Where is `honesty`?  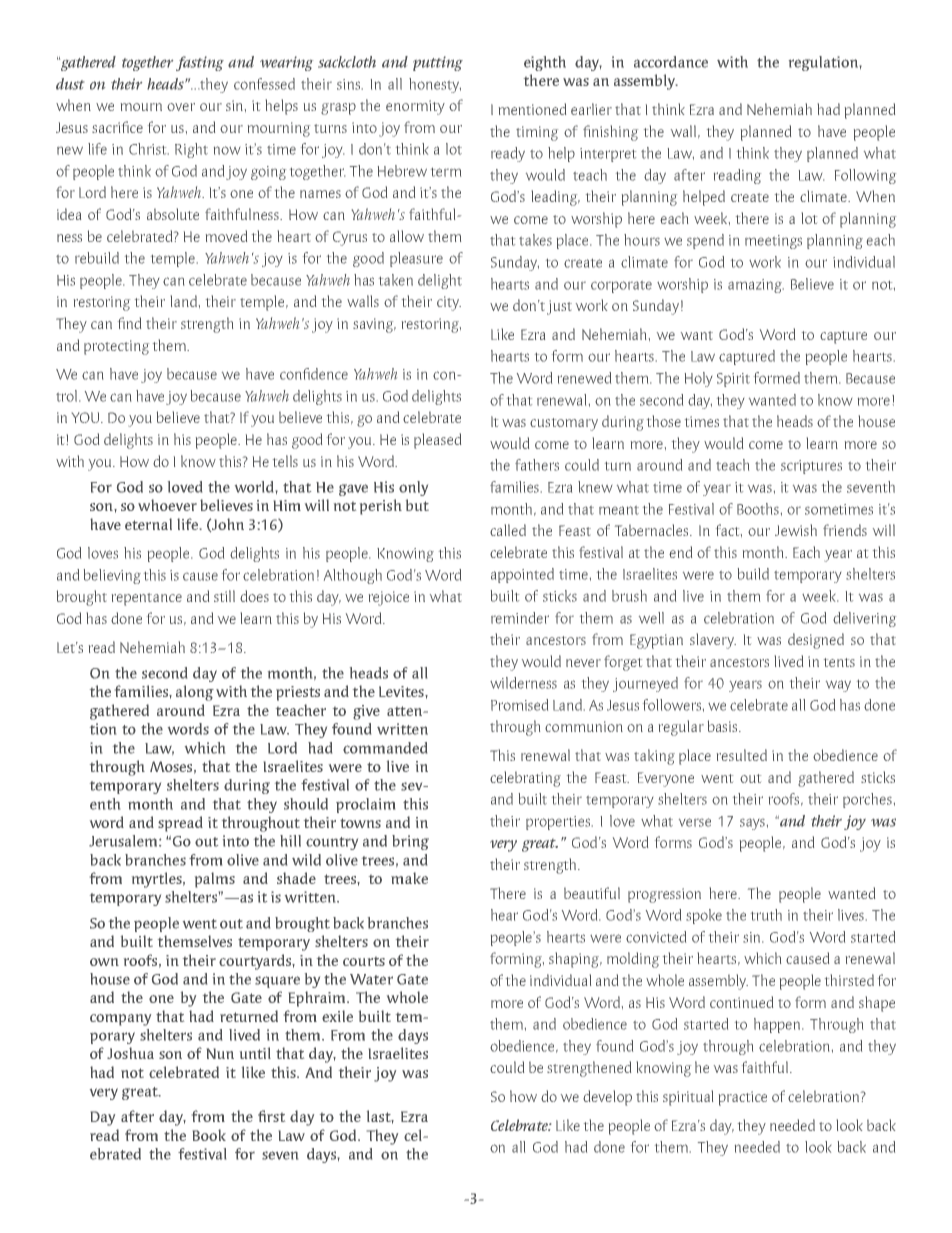 honesty is located at coordinates (435, 85).
